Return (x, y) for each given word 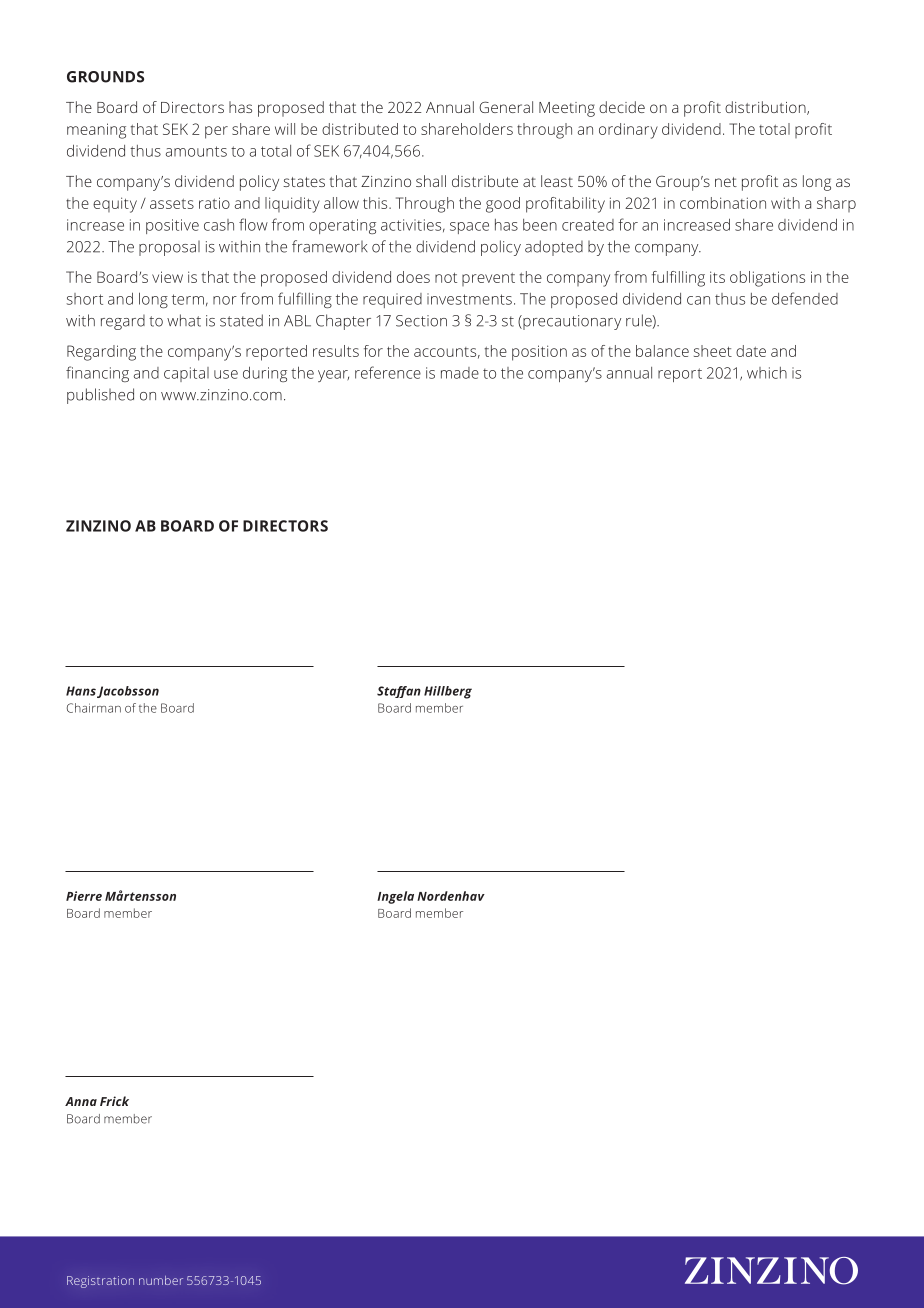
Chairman (94, 708)
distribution (766, 108)
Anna (81, 1101)
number (161, 1280)
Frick (114, 1101)
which (767, 373)
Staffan (399, 692)
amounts (196, 151)
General (506, 107)
